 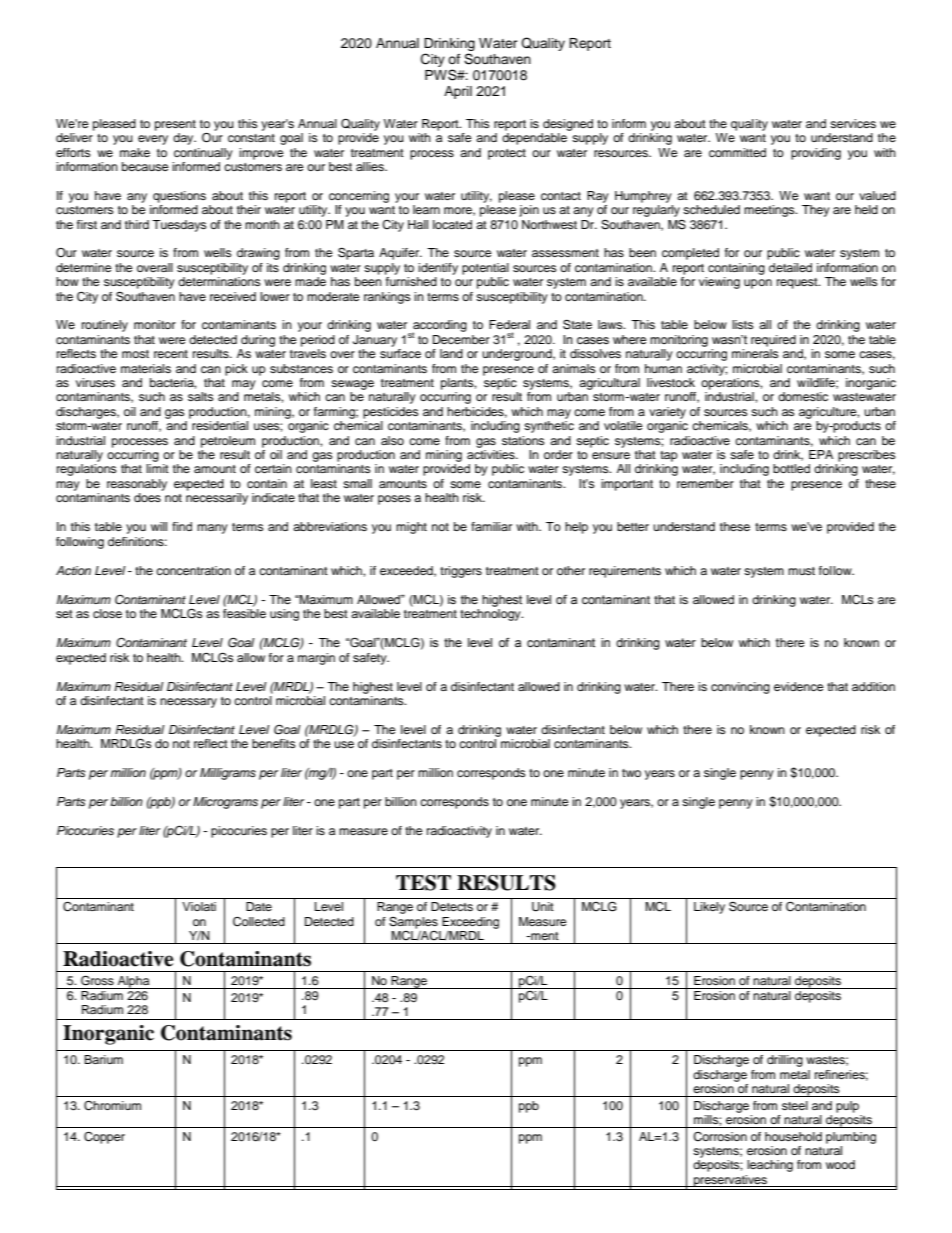 What do you see at coordinates (451, 353) in the screenshot?
I see `land` at bounding box center [451, 353].
